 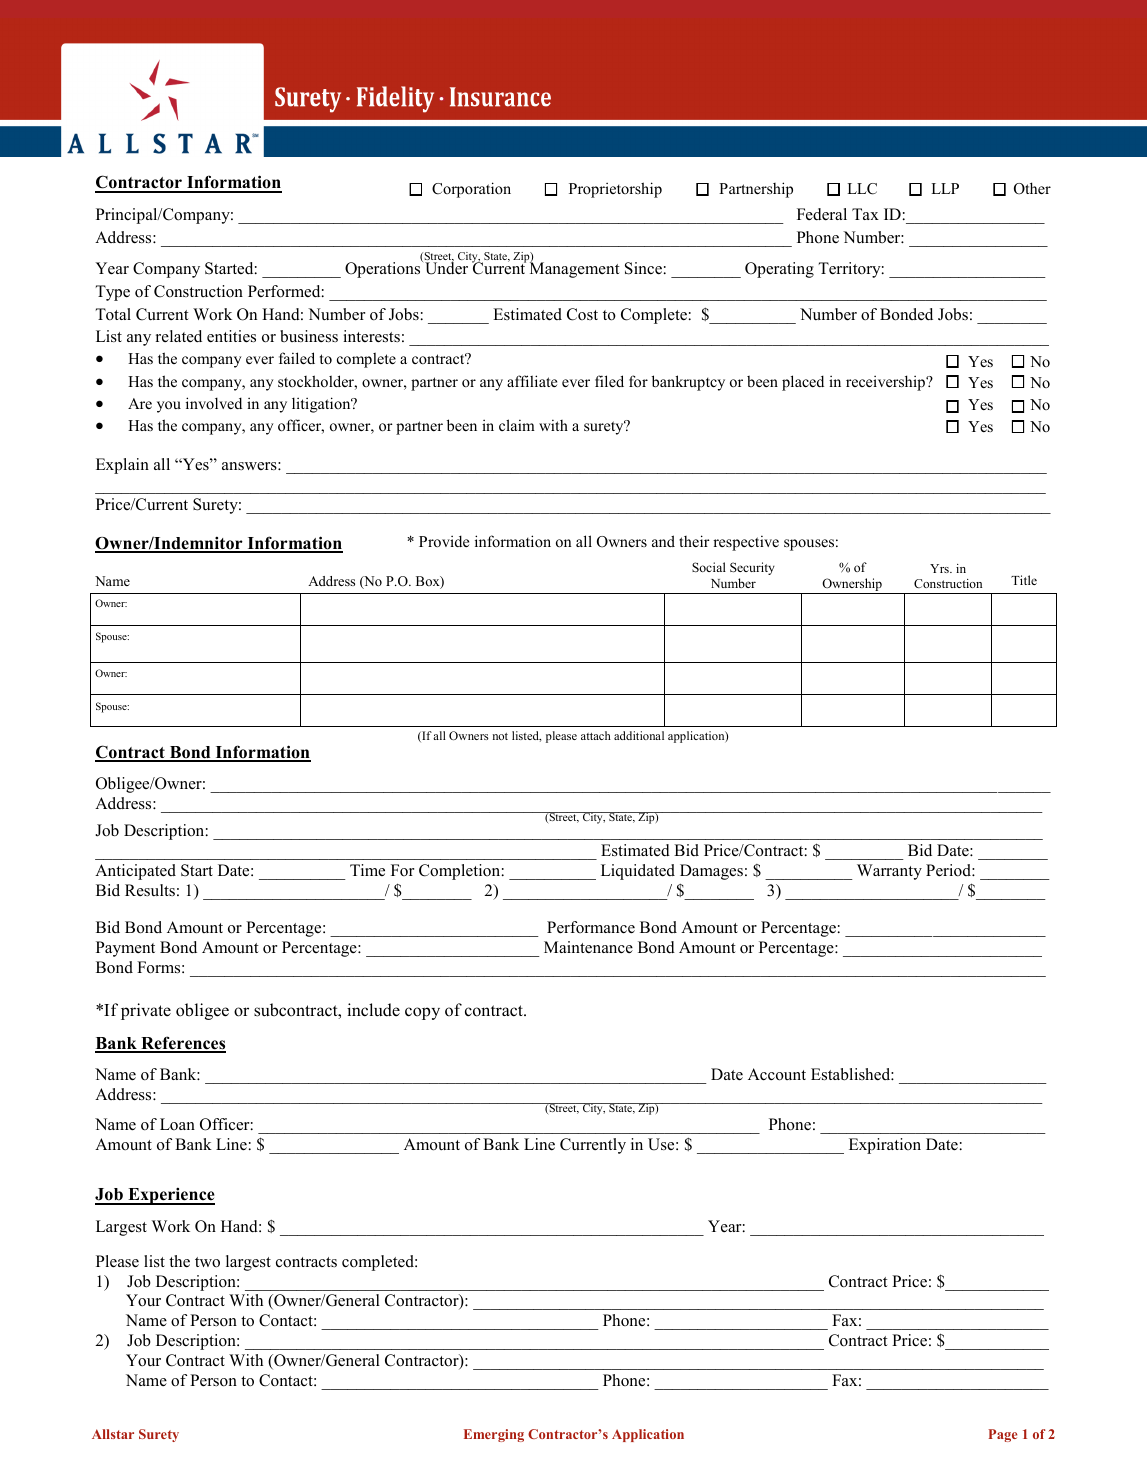 What do you see at coordinates (575, 269) in the screenshot?
I see `Management` at bounding box center [575, 269].
